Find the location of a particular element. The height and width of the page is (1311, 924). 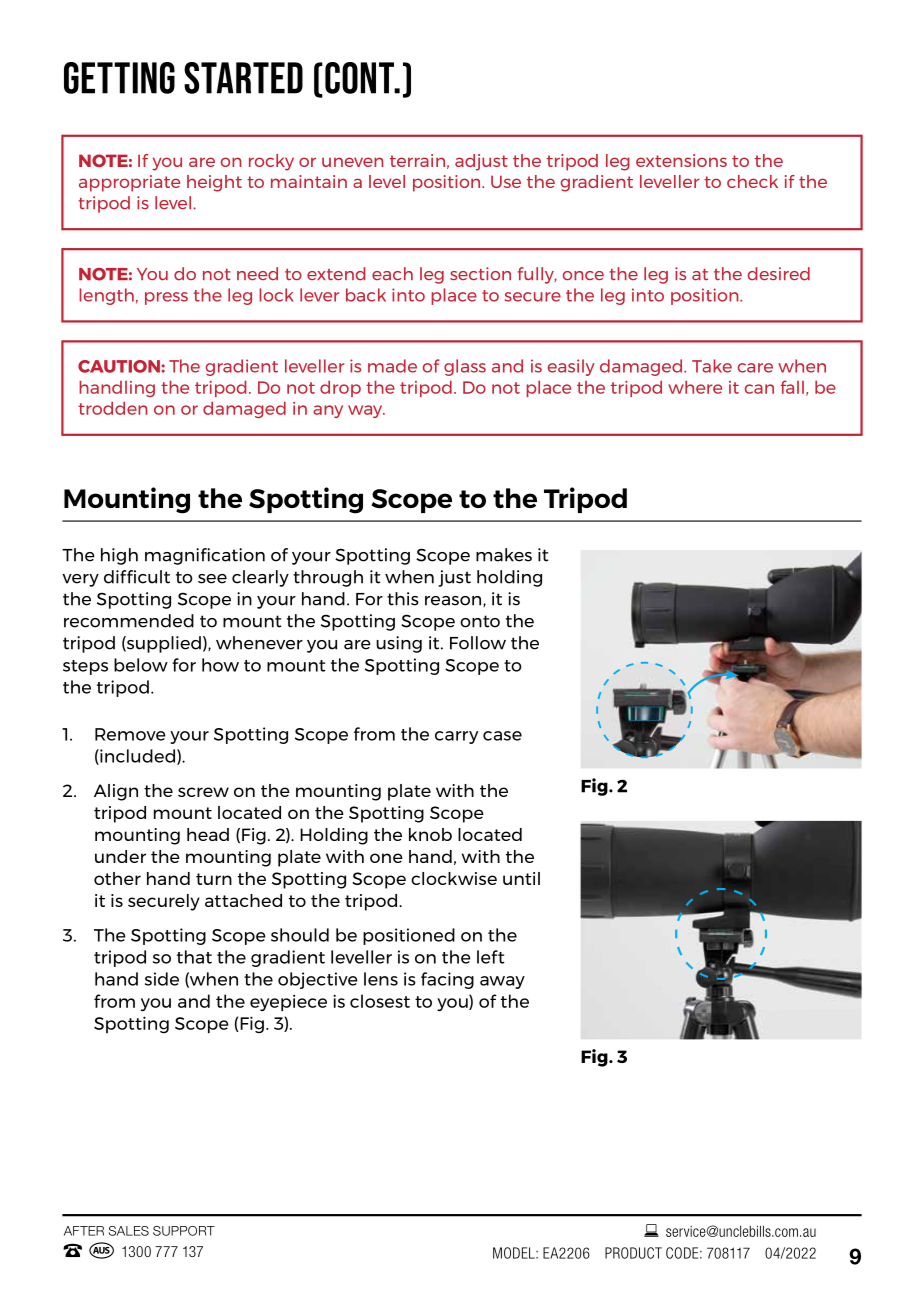

GETTING is located at coordinates (119, 78).
